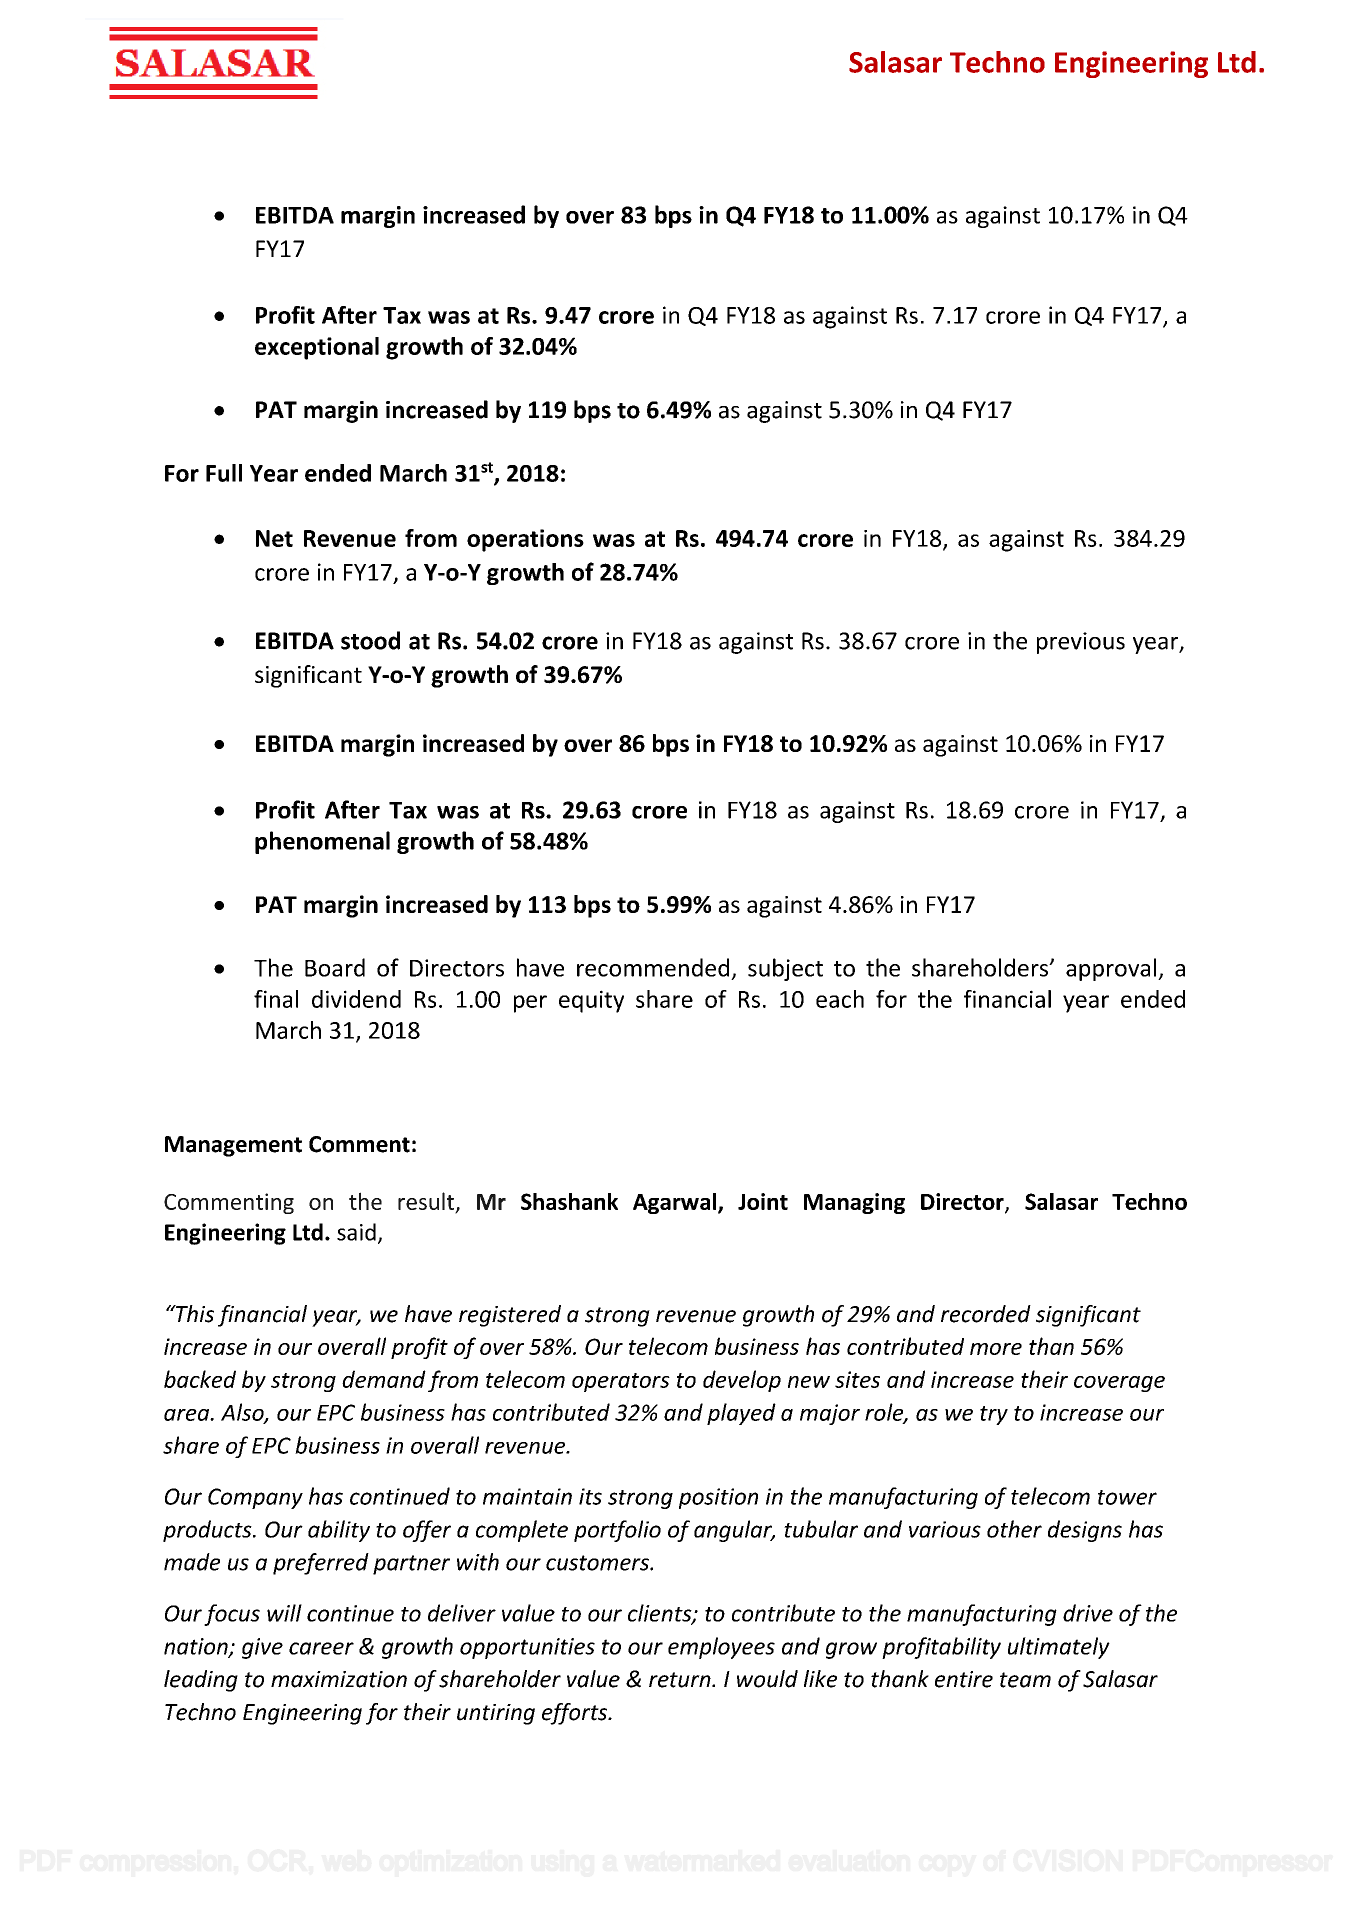  I want to click on demand, so click(384, 1379).
